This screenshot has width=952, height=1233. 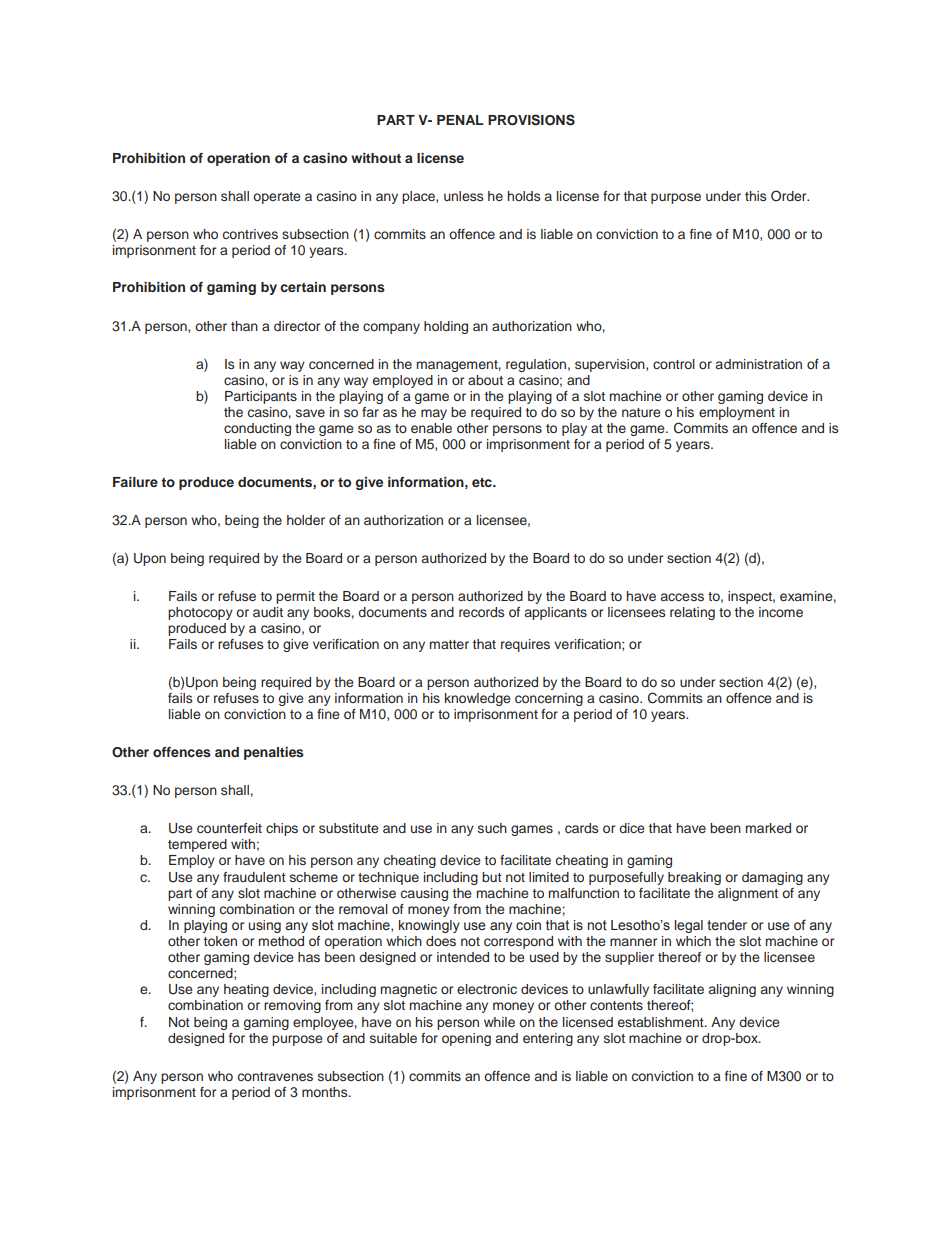 What do you see at coordinates (481, 612) in the screenshot?
I see `records` at bounding box center [481, 612].
